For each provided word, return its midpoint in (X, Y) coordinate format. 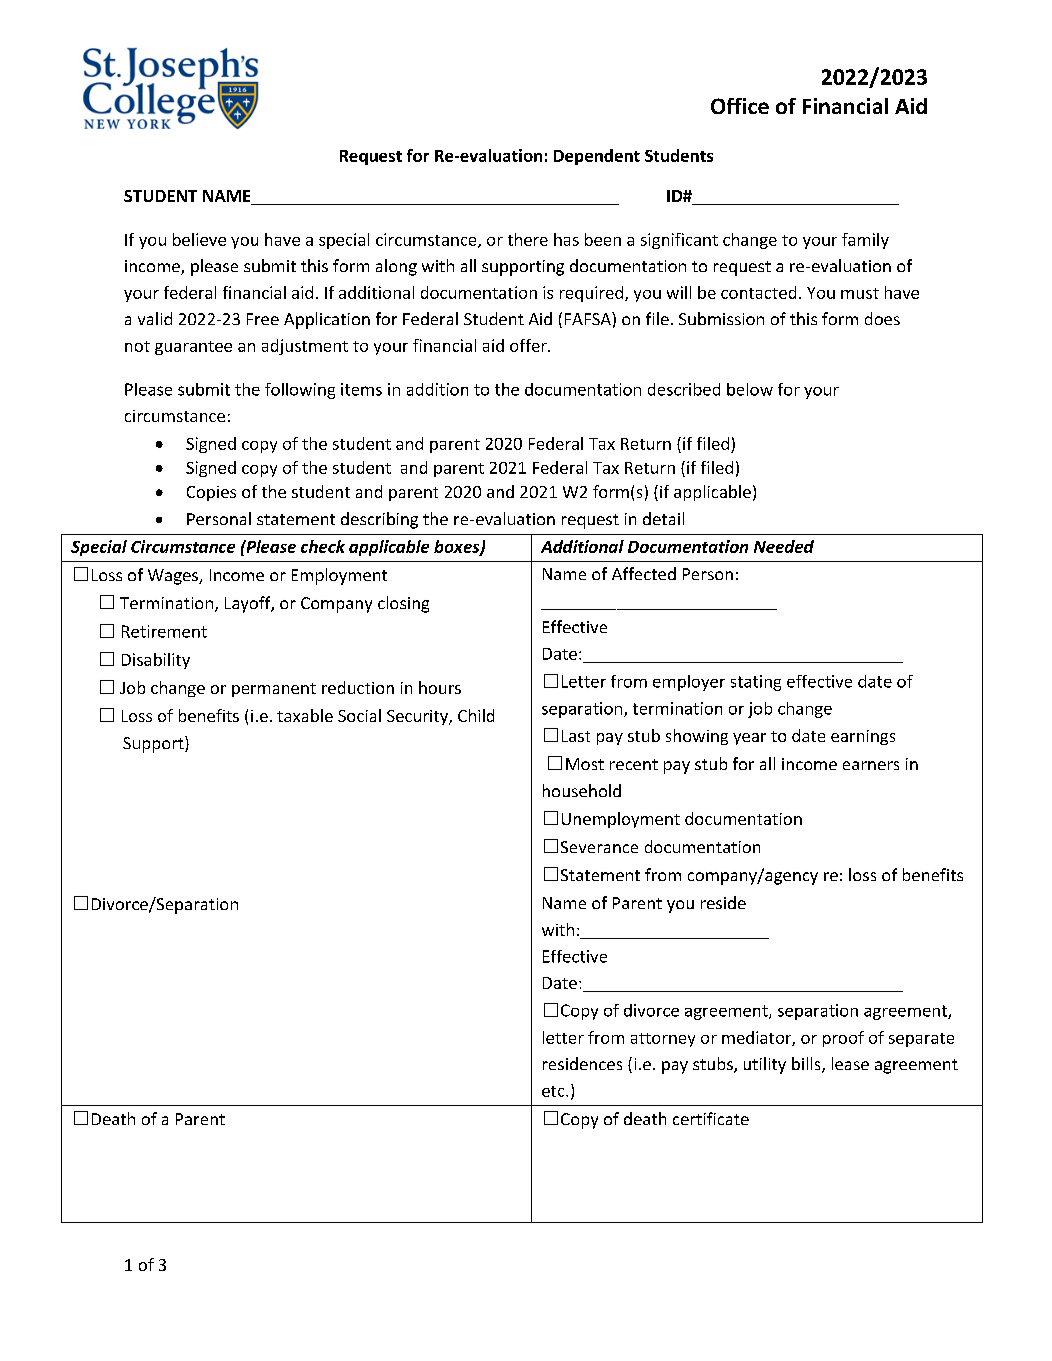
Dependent (597, 157)
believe (199, 239)
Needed (784, 546)
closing (403, 604)
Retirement (164, 631)
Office (740, 106)
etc (554, 1091)
